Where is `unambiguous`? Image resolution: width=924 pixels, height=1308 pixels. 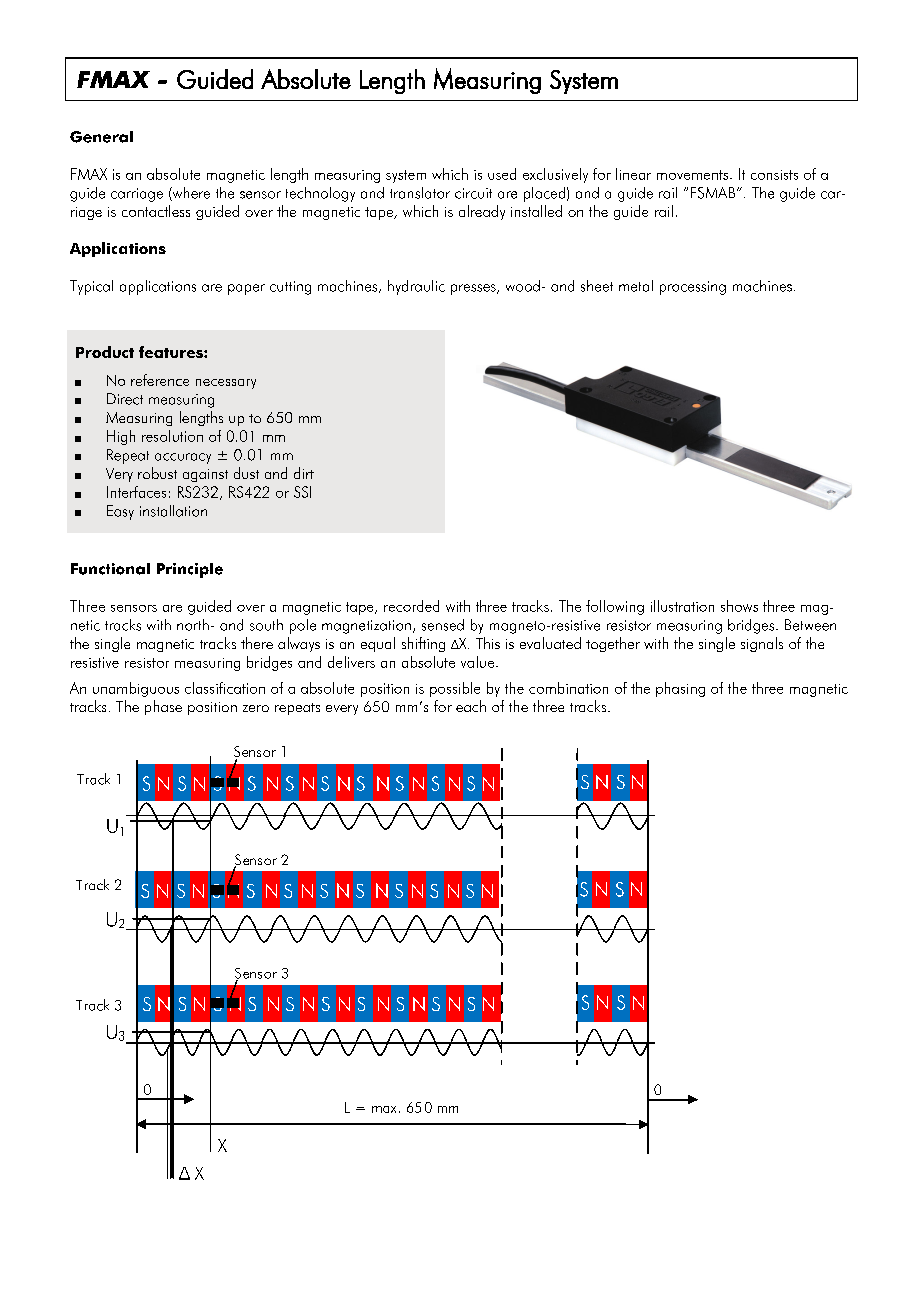 unambiguous is located at coordinates (136, 689).
